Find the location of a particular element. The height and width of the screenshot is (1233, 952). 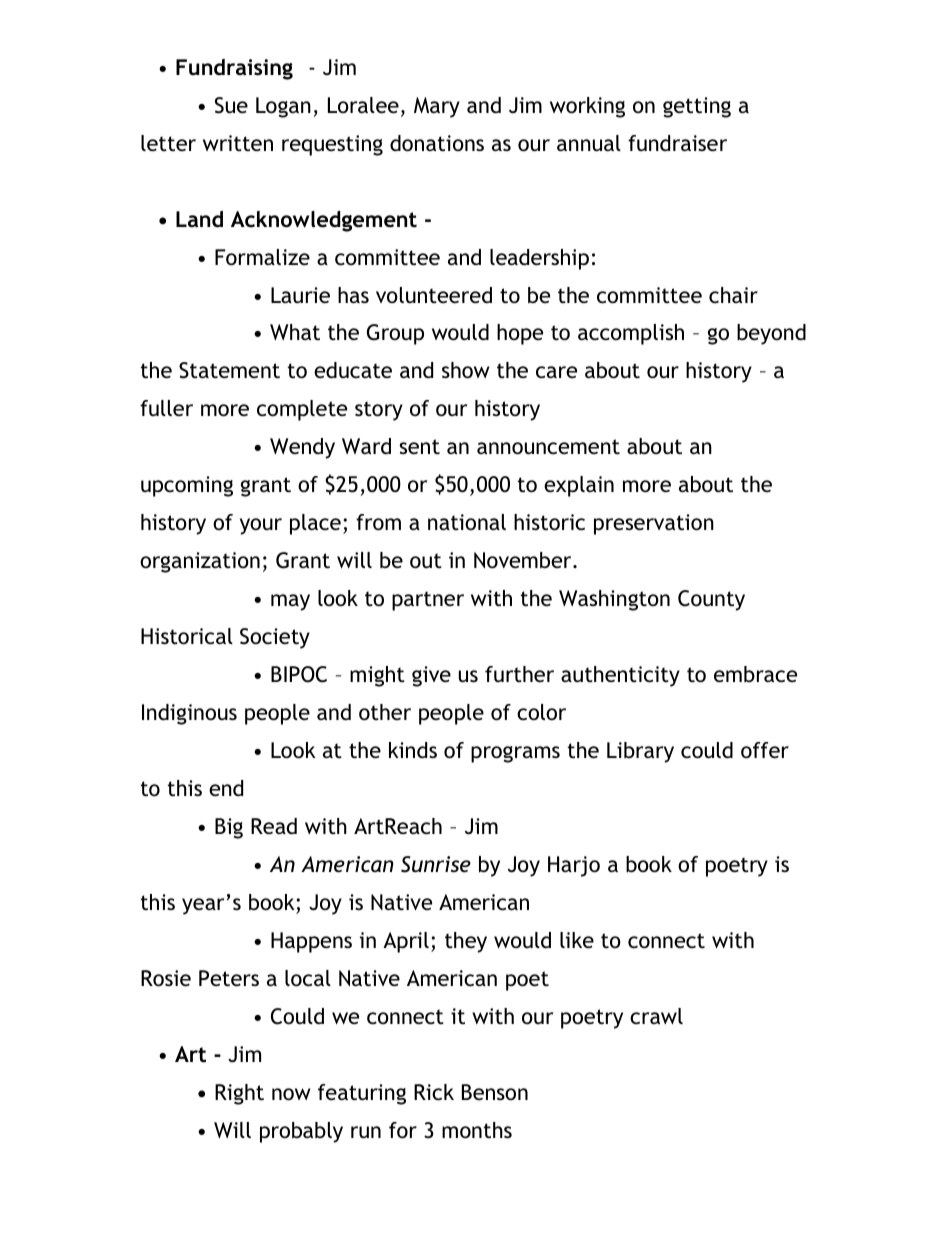

getting is located at coordinates (697, 107).
